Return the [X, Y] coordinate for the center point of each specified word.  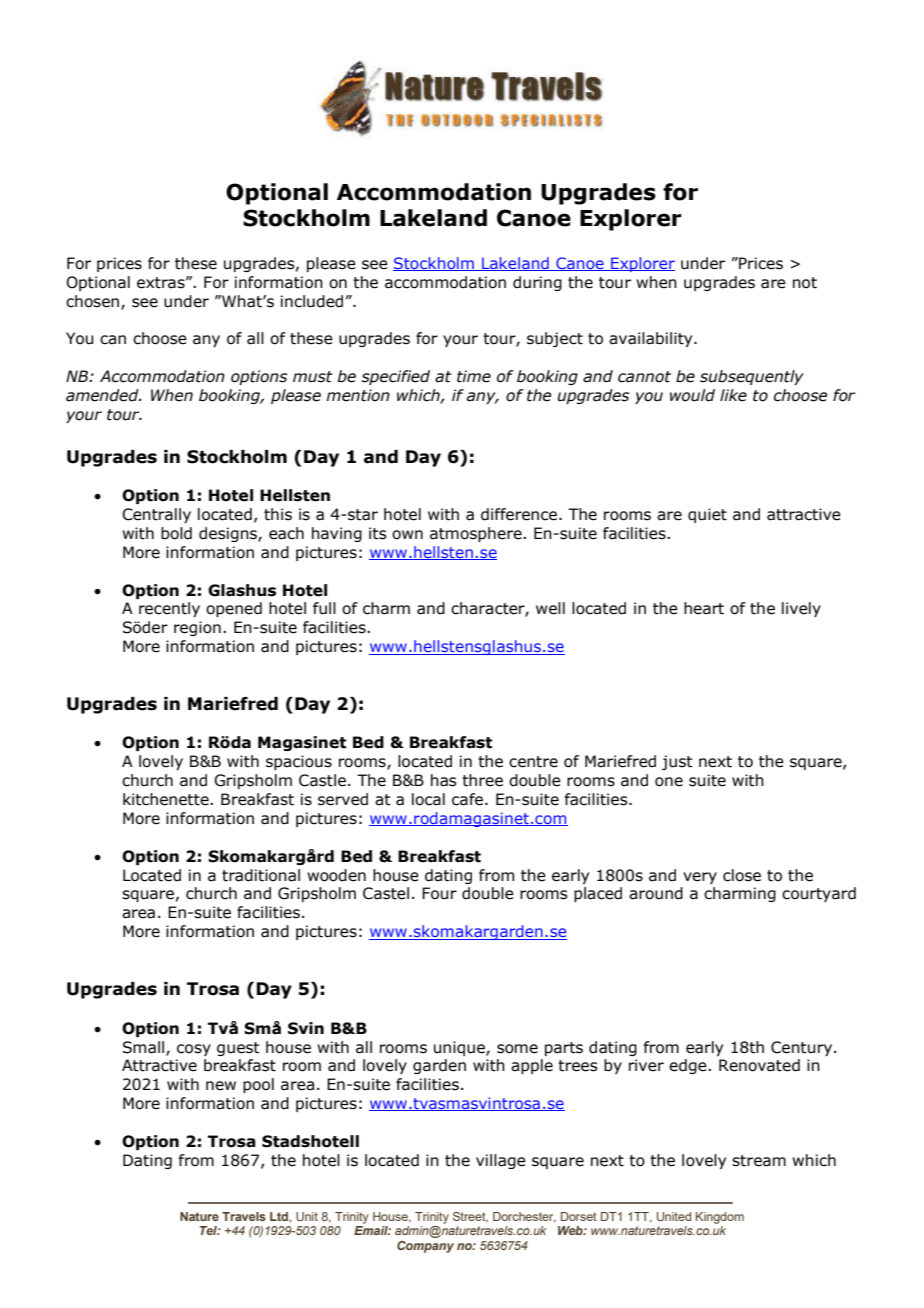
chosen [94, 302]
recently [169, 609]
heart [704, 608]
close [742, 875]
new [221, 1086]
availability [652, 339]
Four [439, 893]
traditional [261, 875]
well [550, 608]
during [537, 283]
